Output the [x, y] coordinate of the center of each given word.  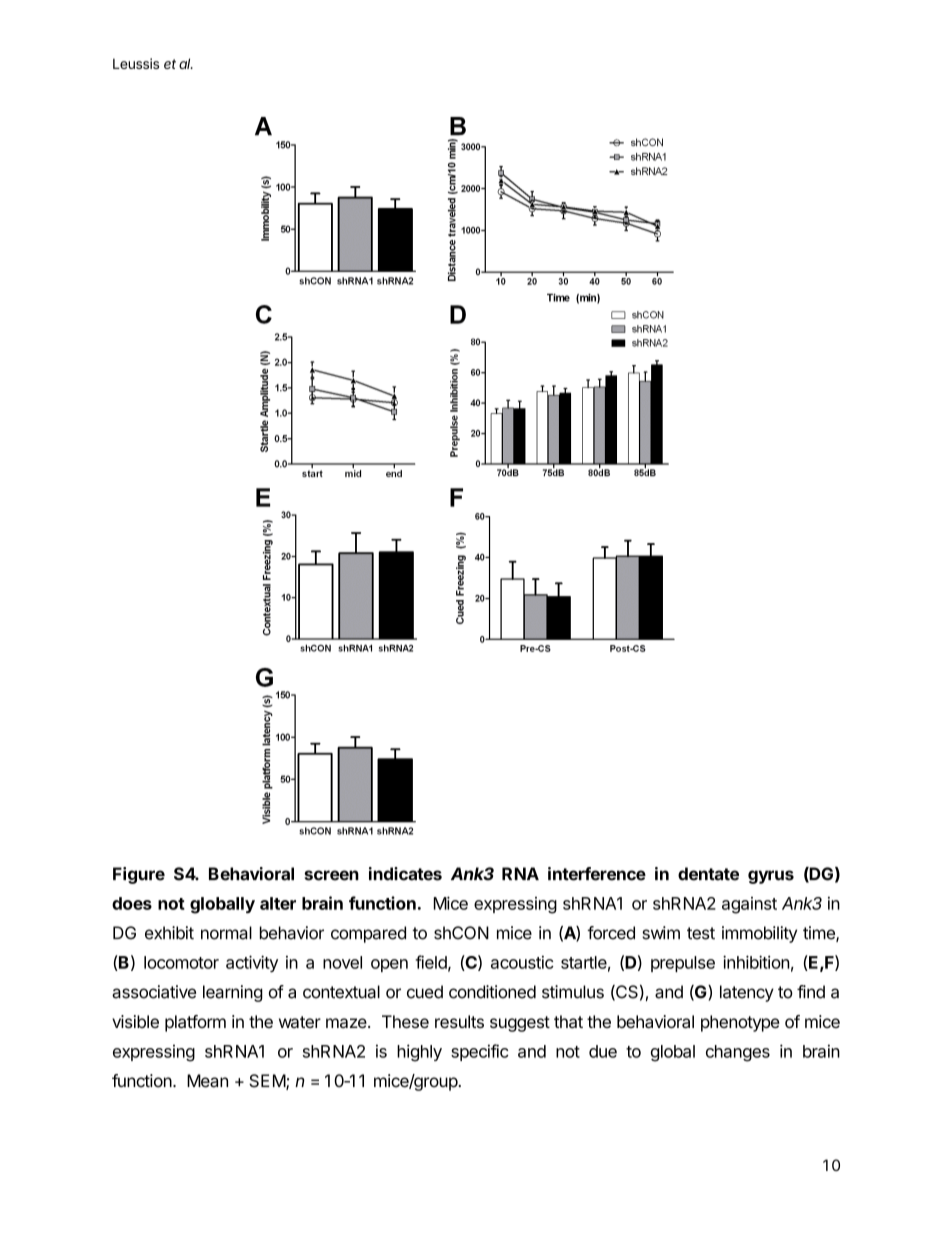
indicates [405, 874]
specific [480, 1052]
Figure [139, 875]
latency [747, 993]
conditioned [492, 992]
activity [252, 963]
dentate [708, 874]
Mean [207, 1081]
